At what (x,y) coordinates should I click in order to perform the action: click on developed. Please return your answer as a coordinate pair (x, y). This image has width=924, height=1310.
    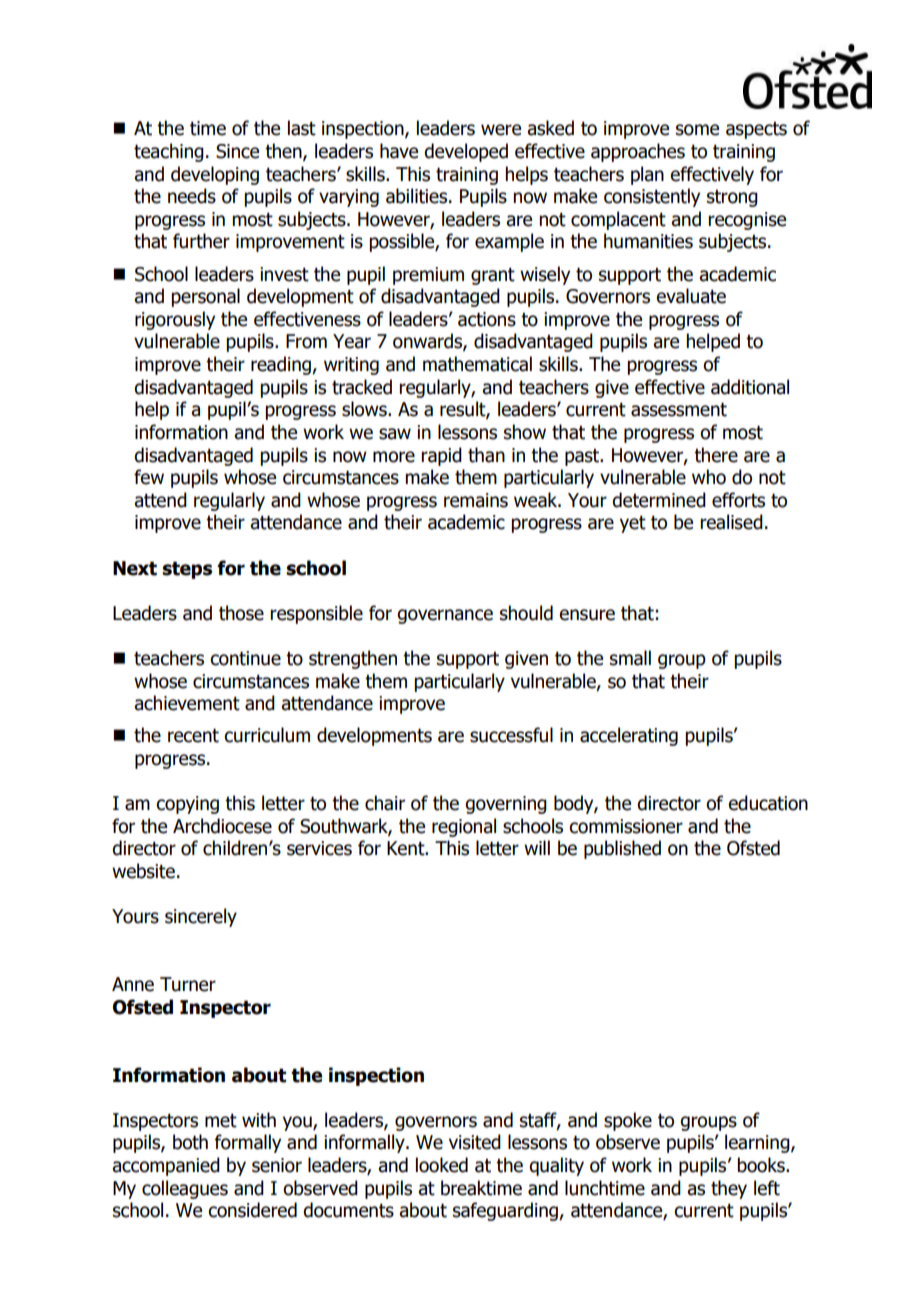
    Looking at the image, I should click on (466, 152).
